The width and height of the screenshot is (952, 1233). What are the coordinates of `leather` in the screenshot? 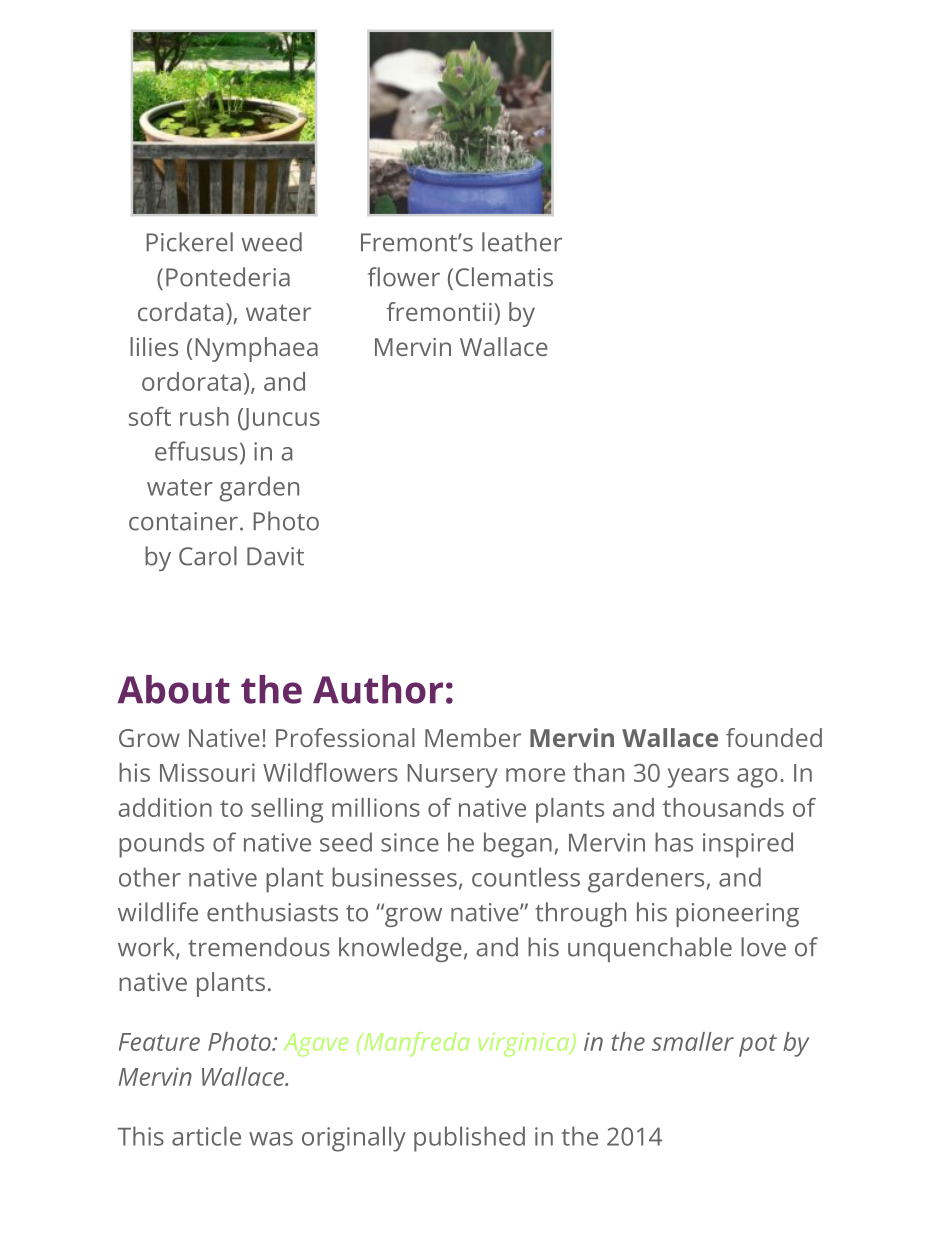 It's located at (522, 242).
